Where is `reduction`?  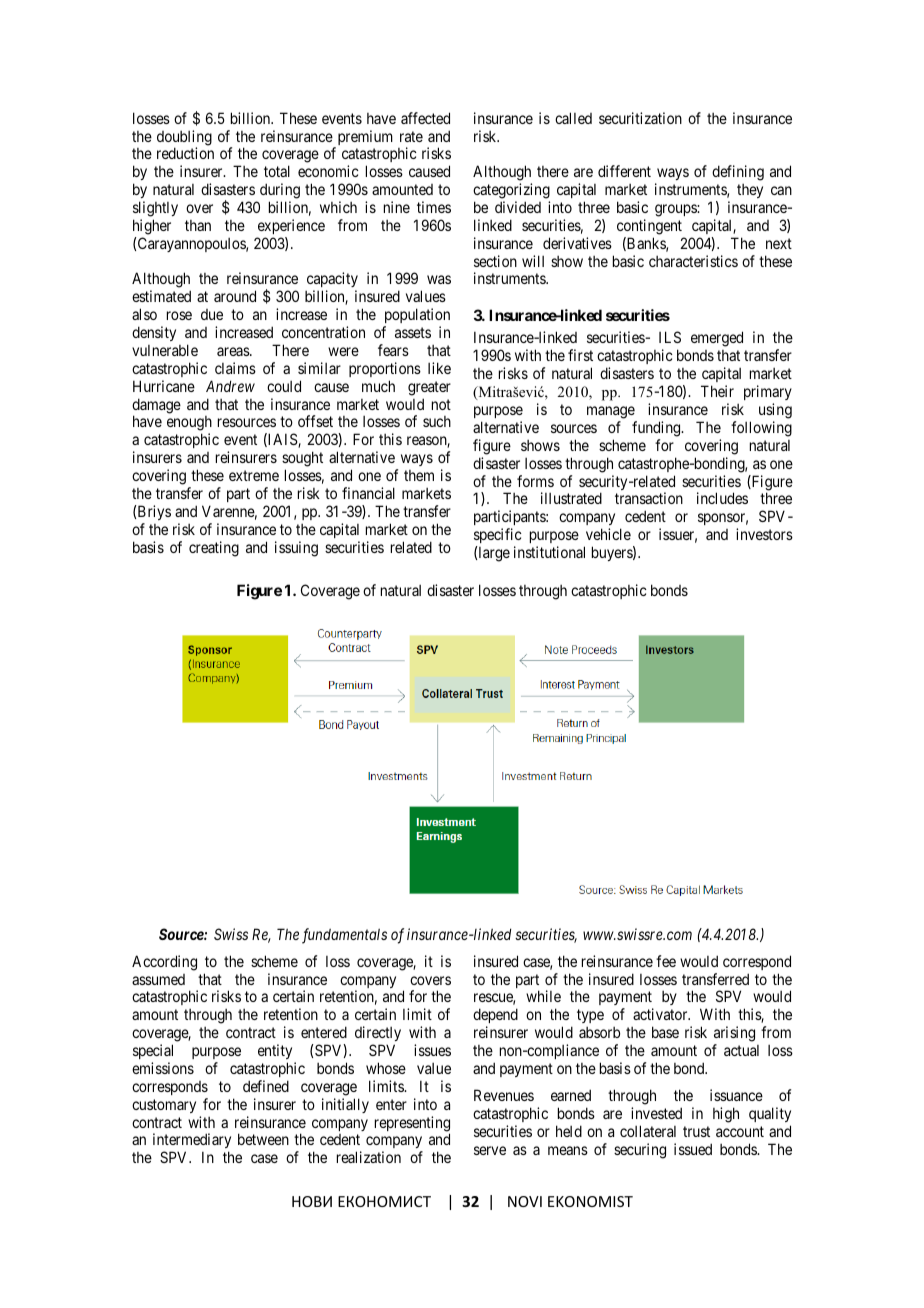
reduction is located at coordinates (185, 153).
